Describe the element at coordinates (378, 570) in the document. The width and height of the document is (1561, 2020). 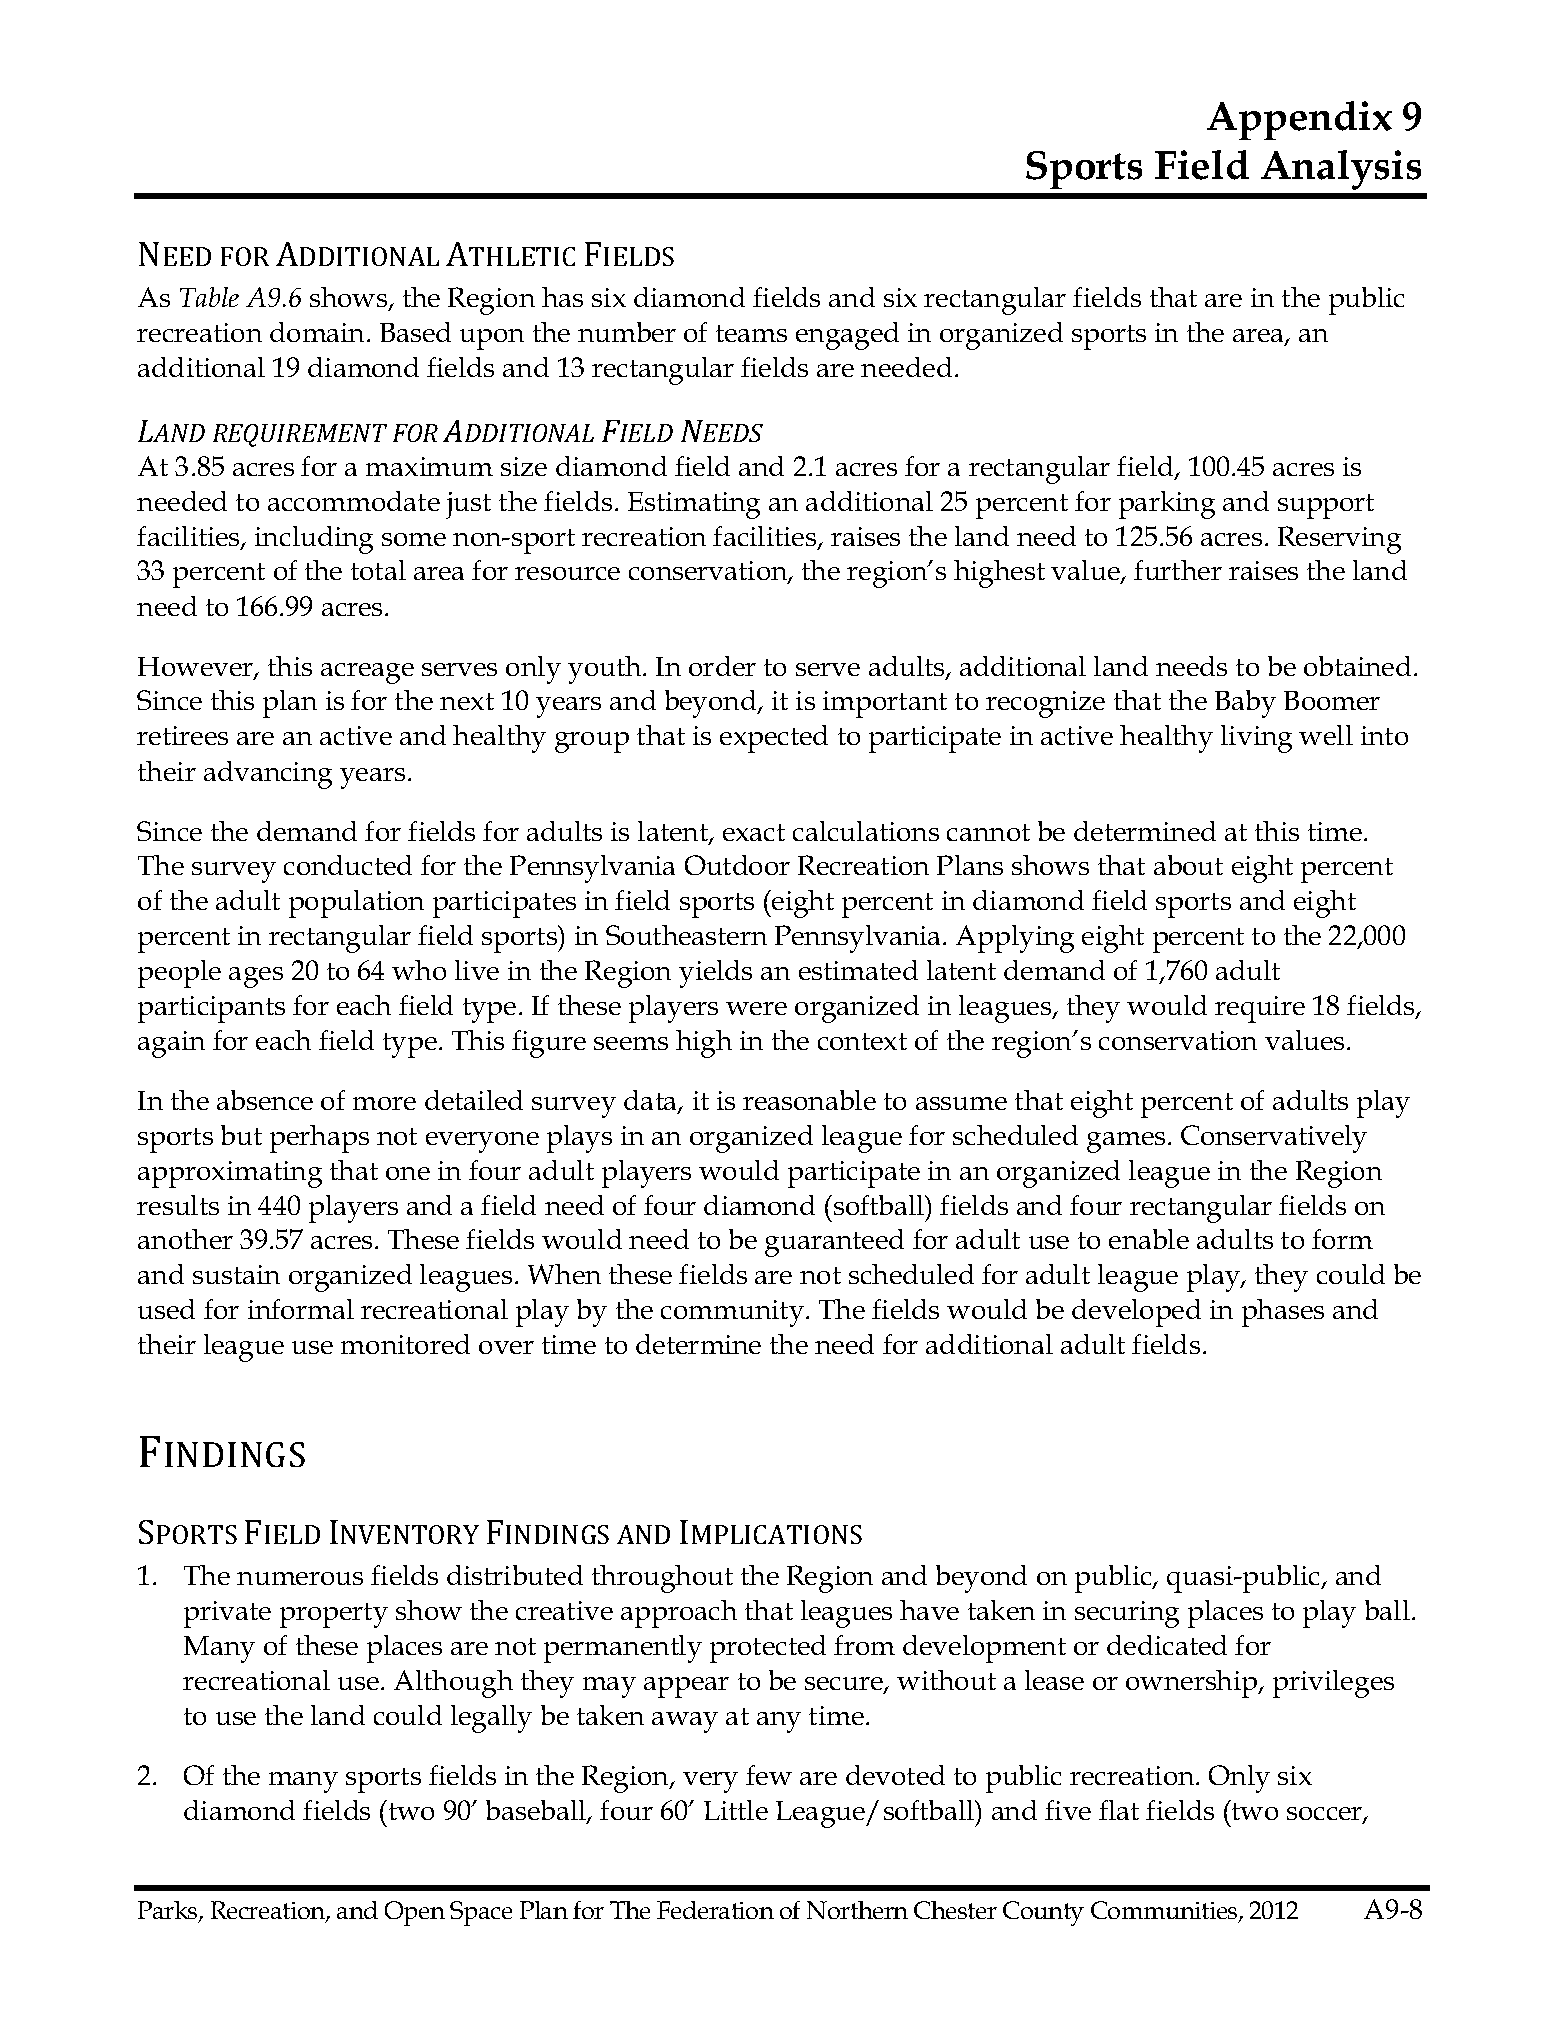
I see `total` at that location.
